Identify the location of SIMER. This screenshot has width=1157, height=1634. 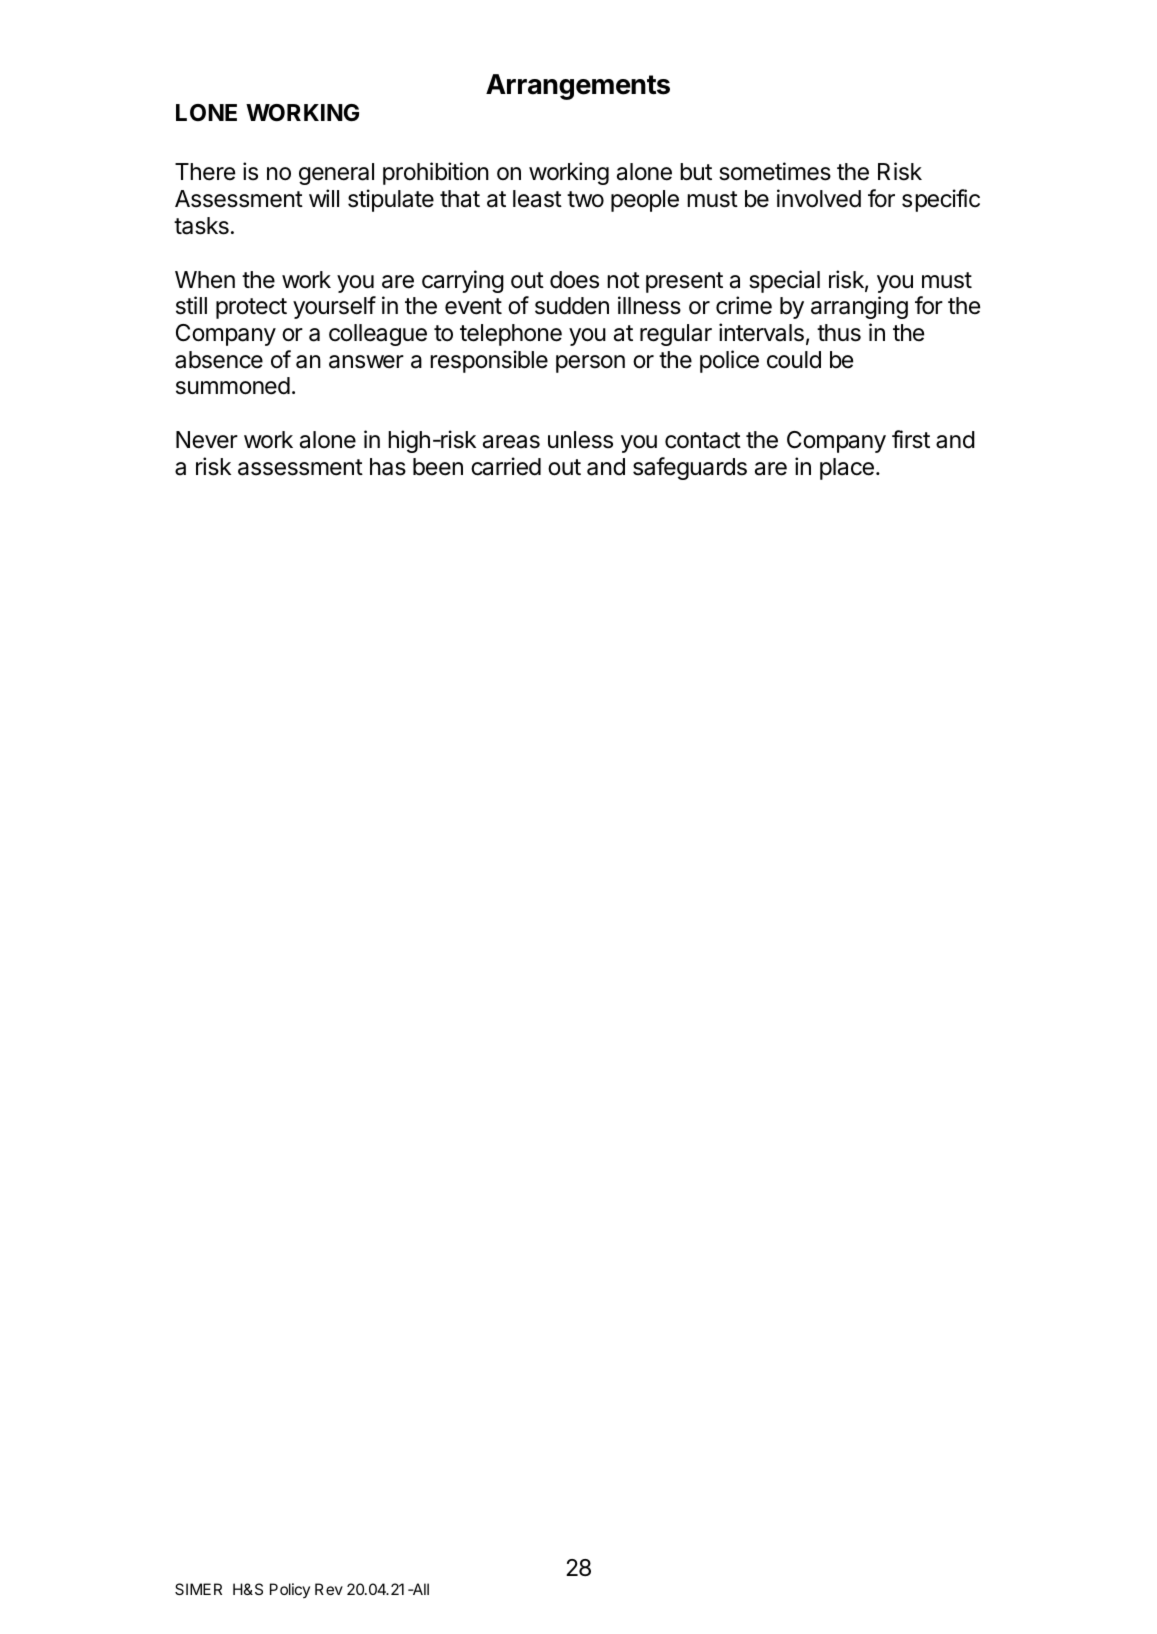
(198, 1589).
